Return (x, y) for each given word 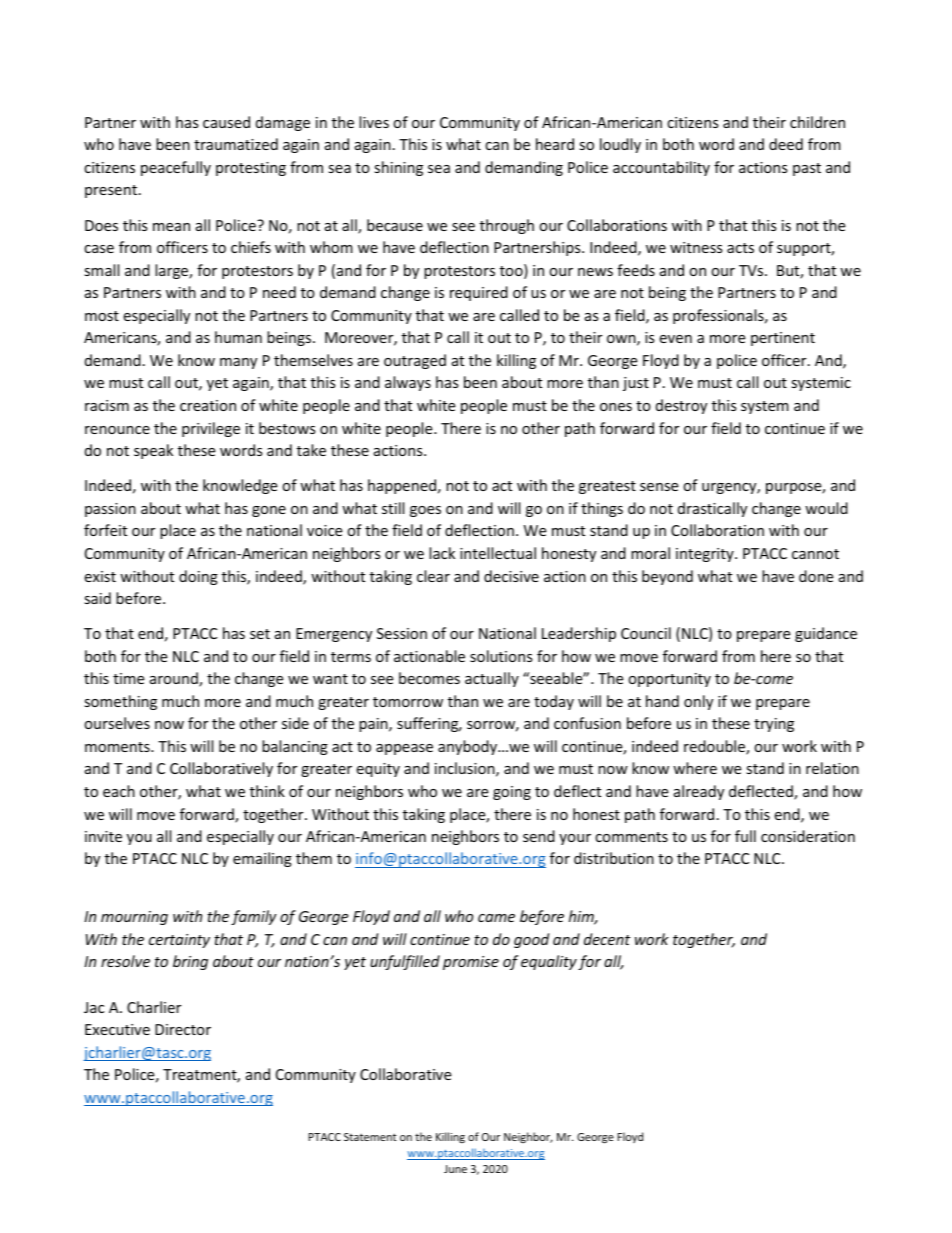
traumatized (236, 144)
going (512, 793)
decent (607, 939)
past (807, 169)
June (455, 1169)
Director (183, 1029)
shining (398, 168)
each (119, 791)
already (699, 792)
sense (659, 487)
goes (425, 511)
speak (153, 451)
